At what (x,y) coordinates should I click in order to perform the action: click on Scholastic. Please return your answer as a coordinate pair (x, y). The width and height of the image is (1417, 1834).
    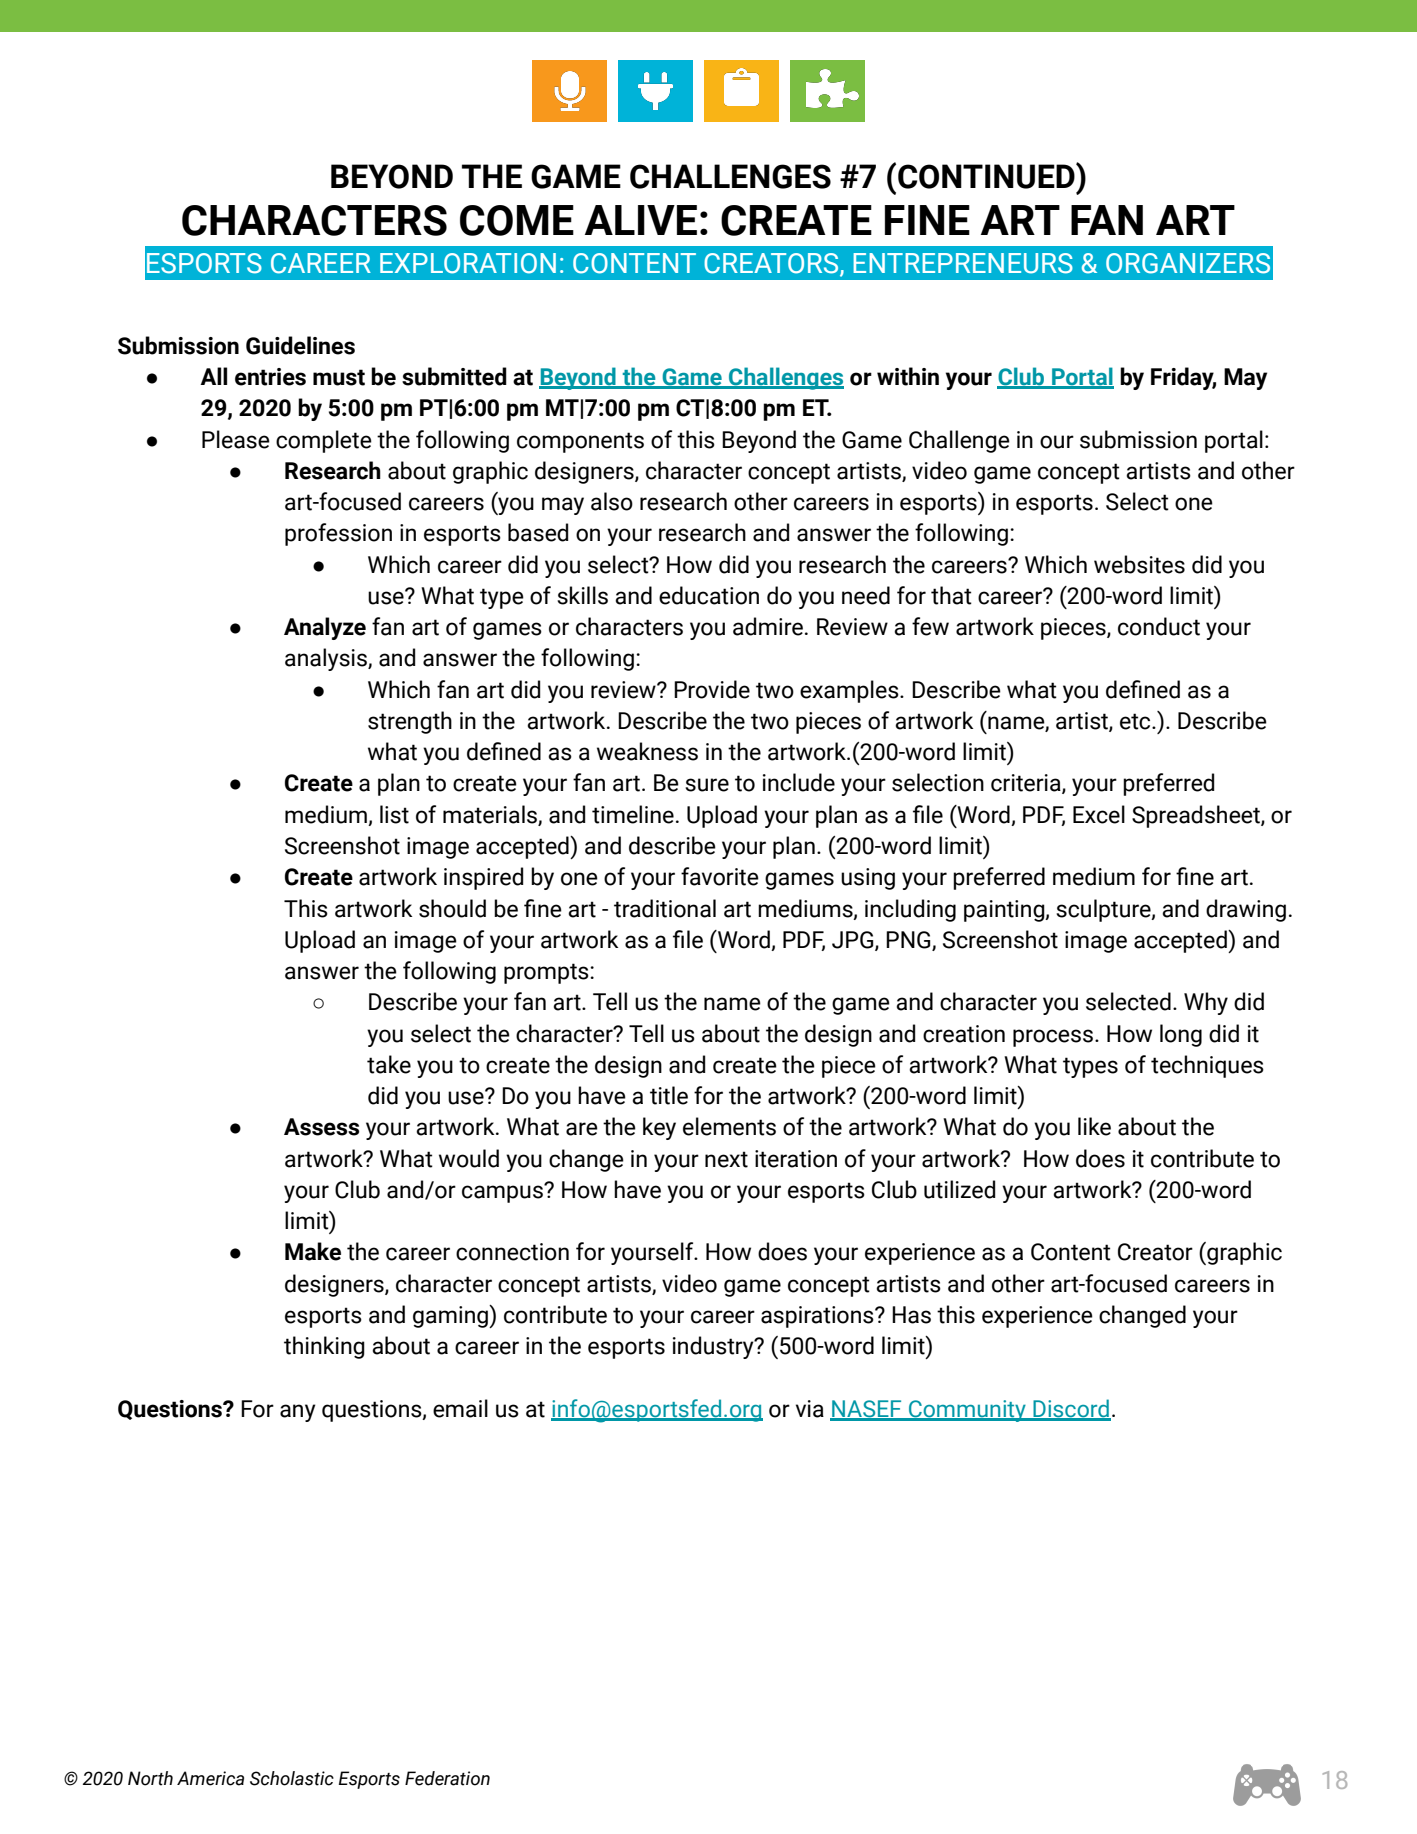
    Looking at the image, I should click on (292, 1778).
